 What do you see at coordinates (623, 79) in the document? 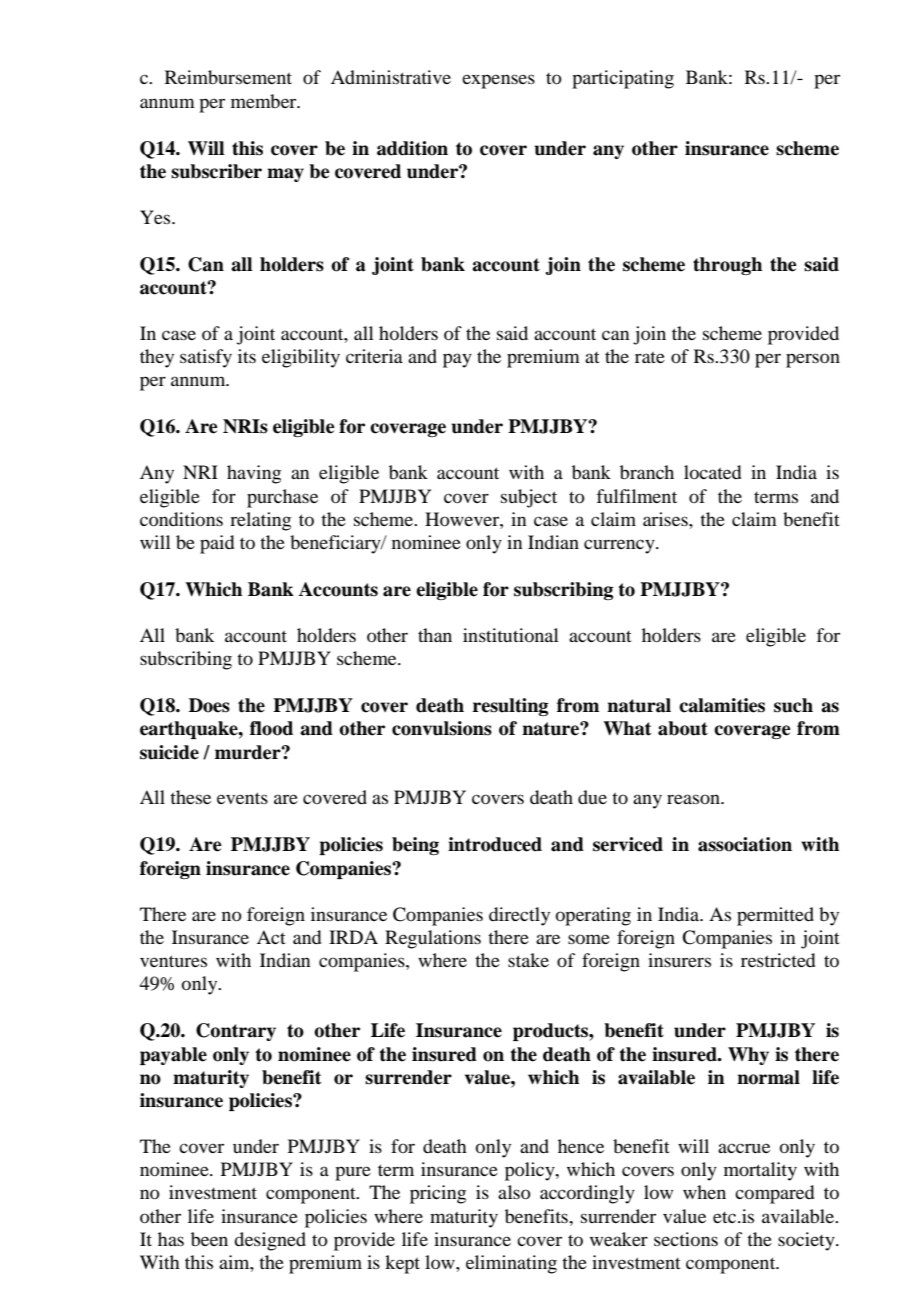
I see `participating` at bounding box center [623, 79].
